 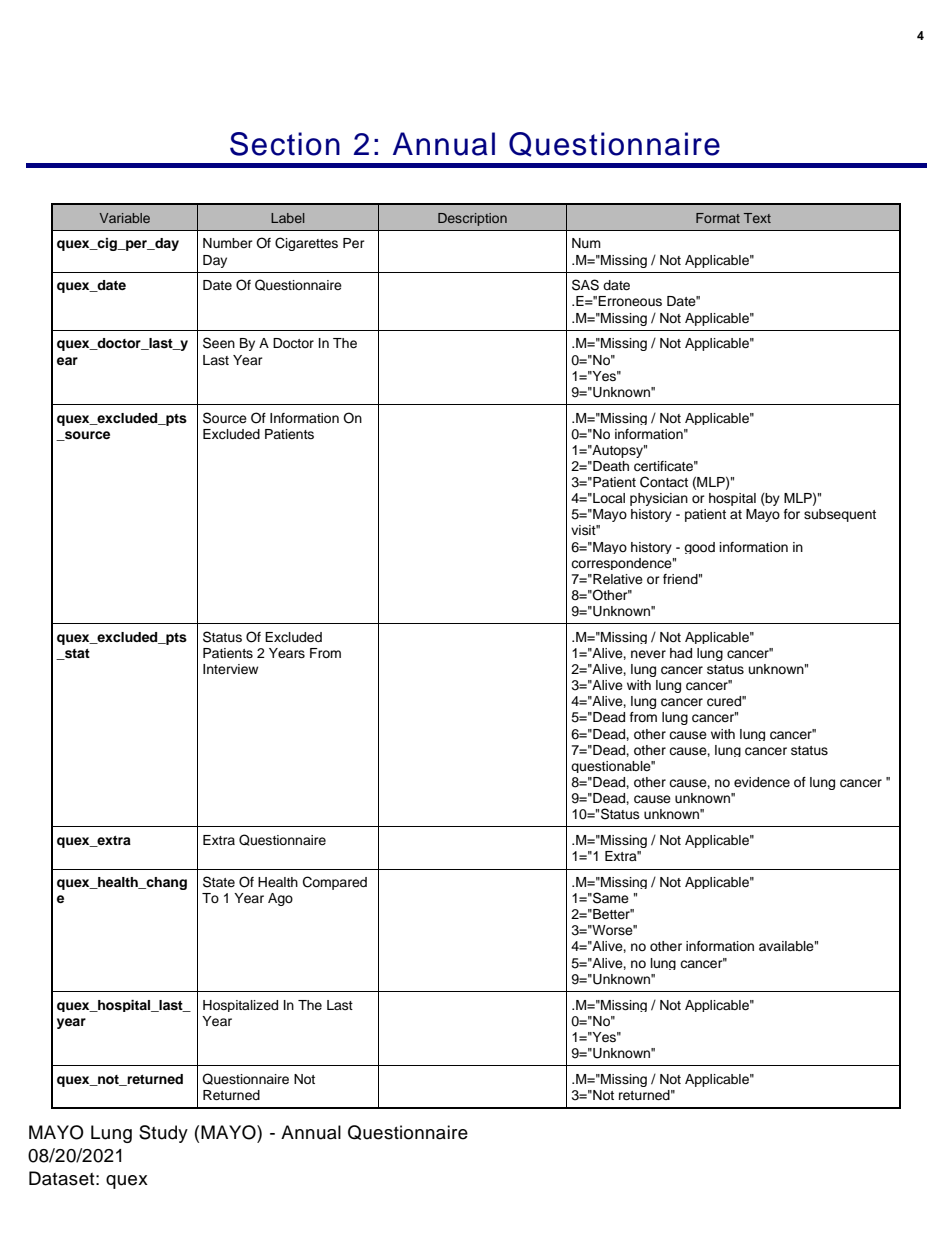 What do you see at coordinates (762, 782) in the image?
I see `evidence` at bounding box center [762, 782].
